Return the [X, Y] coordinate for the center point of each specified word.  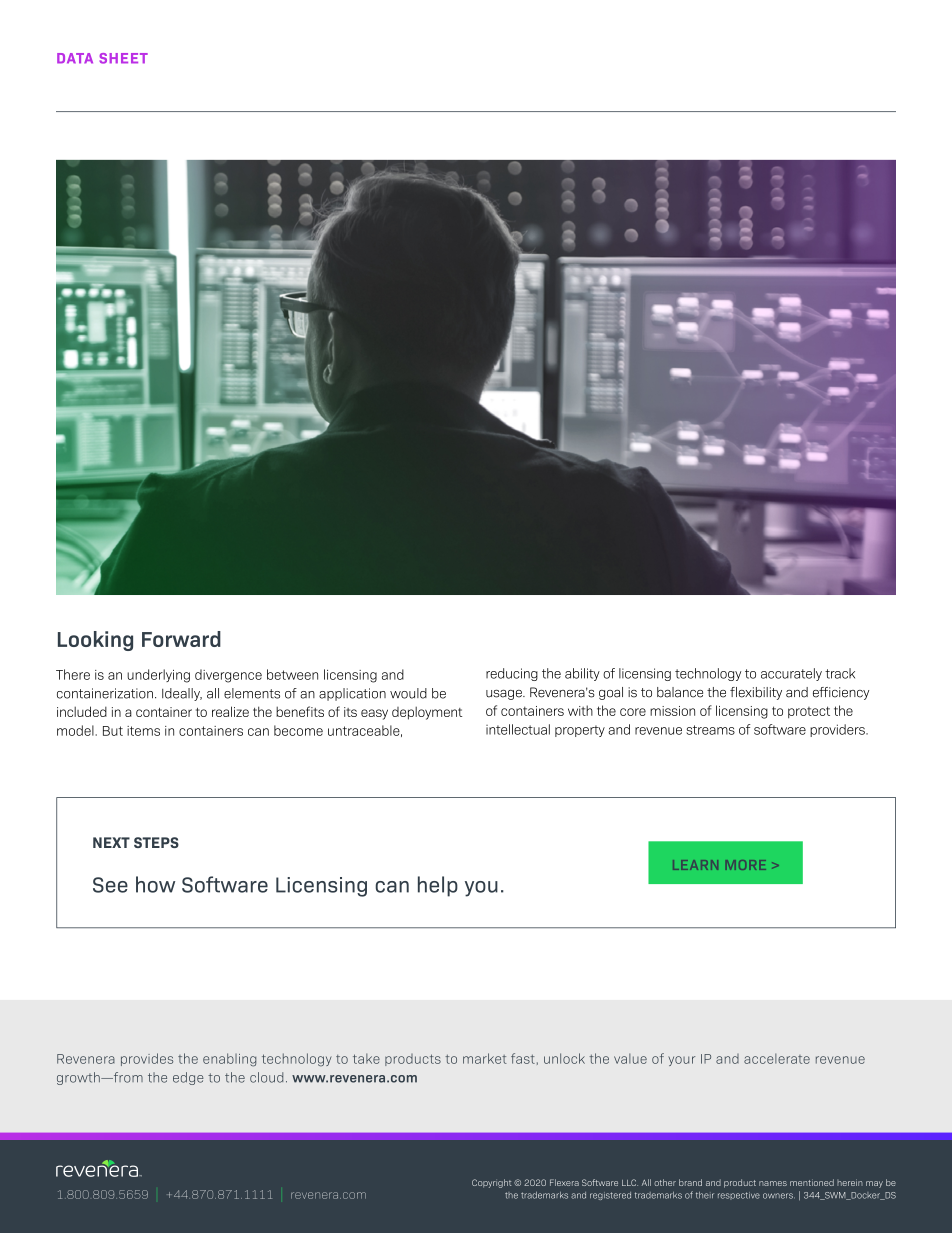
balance [680, 692]
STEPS [156, 842]
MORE [746, 865]
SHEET [123, 58]
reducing [512, 674]
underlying [158, 676]
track [840, 673]
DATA [75, 58]
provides [147, 1059]
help [438, 886]
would [408, 693]
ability [582, 674]
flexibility [756, 693]
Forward [181, 639]
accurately [791, 674]
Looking [95, 641]
